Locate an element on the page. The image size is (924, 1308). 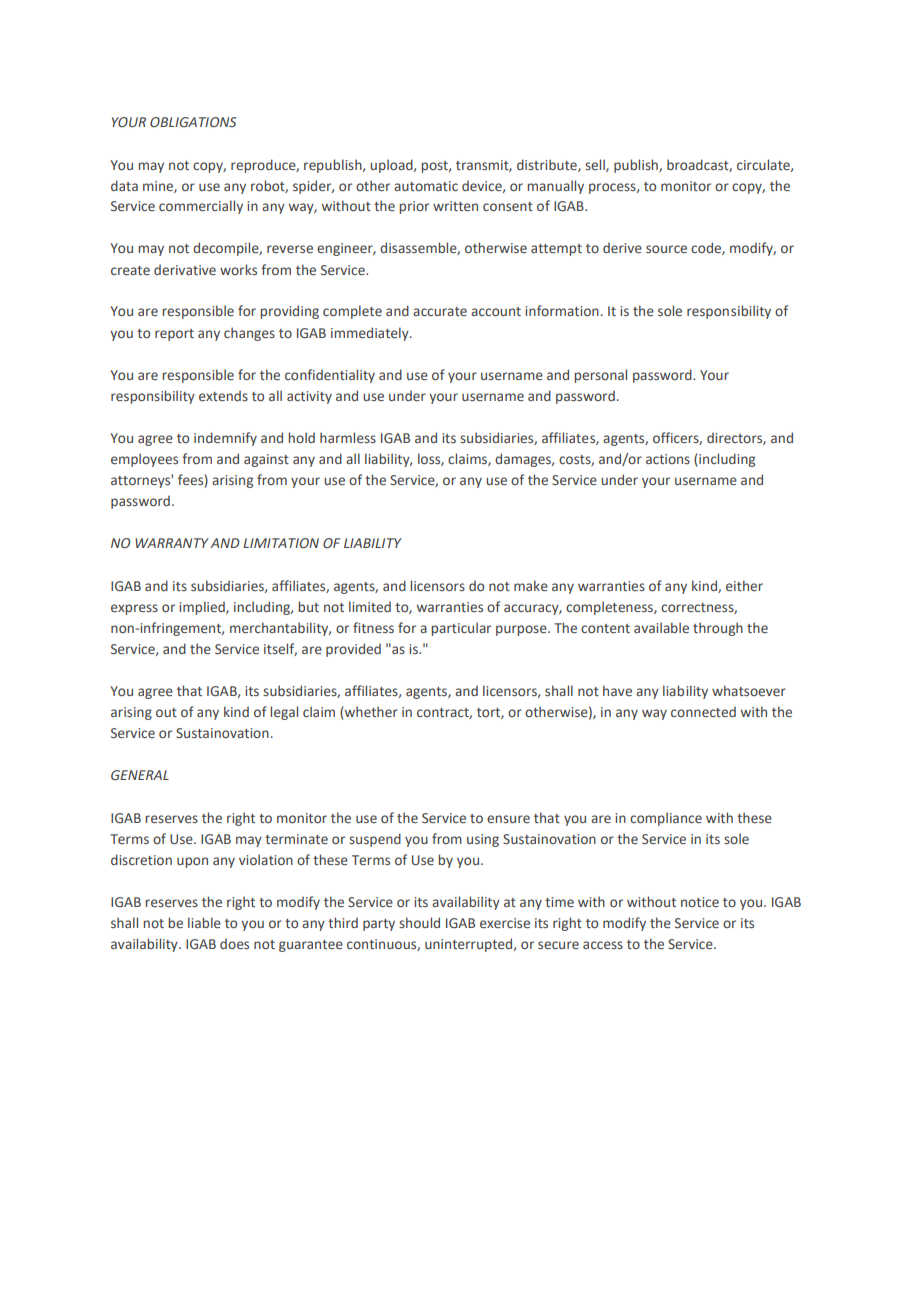
notice is located at coordinates (700, 902).
